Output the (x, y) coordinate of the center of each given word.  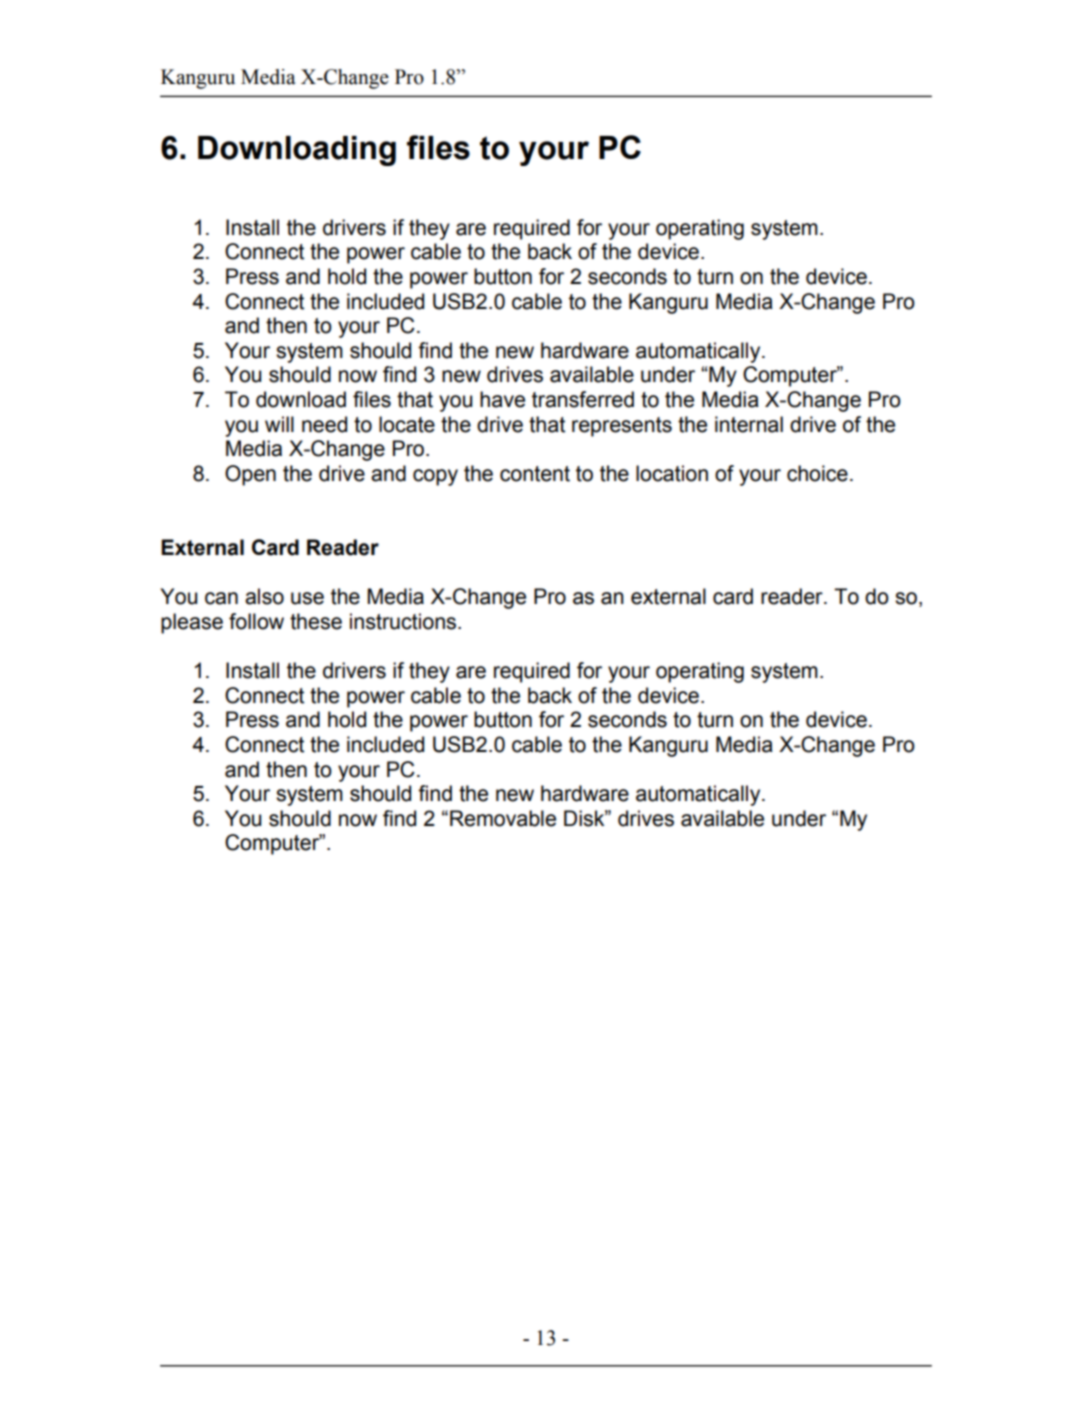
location (672, 473)
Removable (503, 818)
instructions (404, 621)
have (502, 399)
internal (749, 424)
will (279, 424)
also (264, 596)
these (316, 621)
